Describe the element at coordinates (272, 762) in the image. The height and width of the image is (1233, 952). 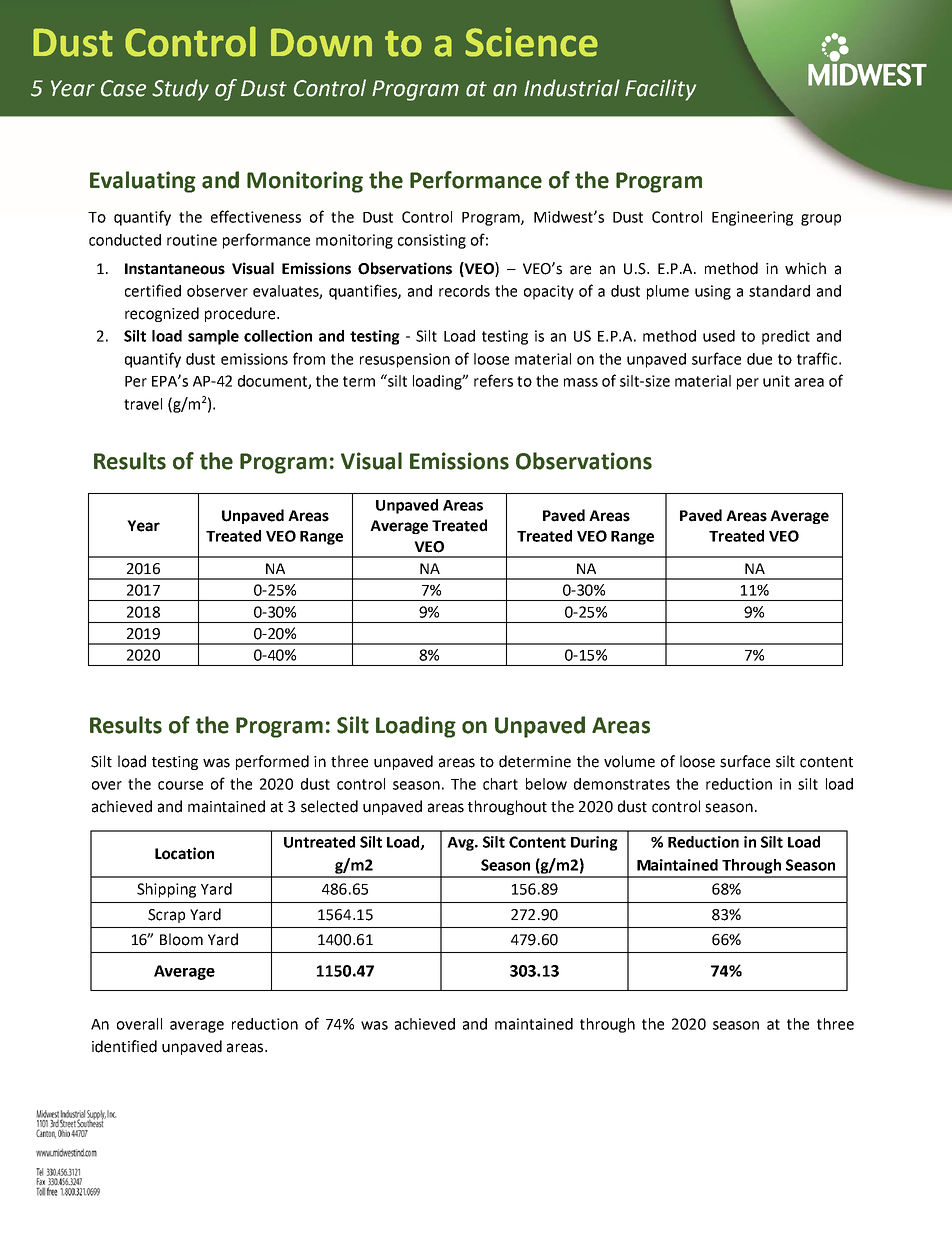
I see `performed` at that location.
